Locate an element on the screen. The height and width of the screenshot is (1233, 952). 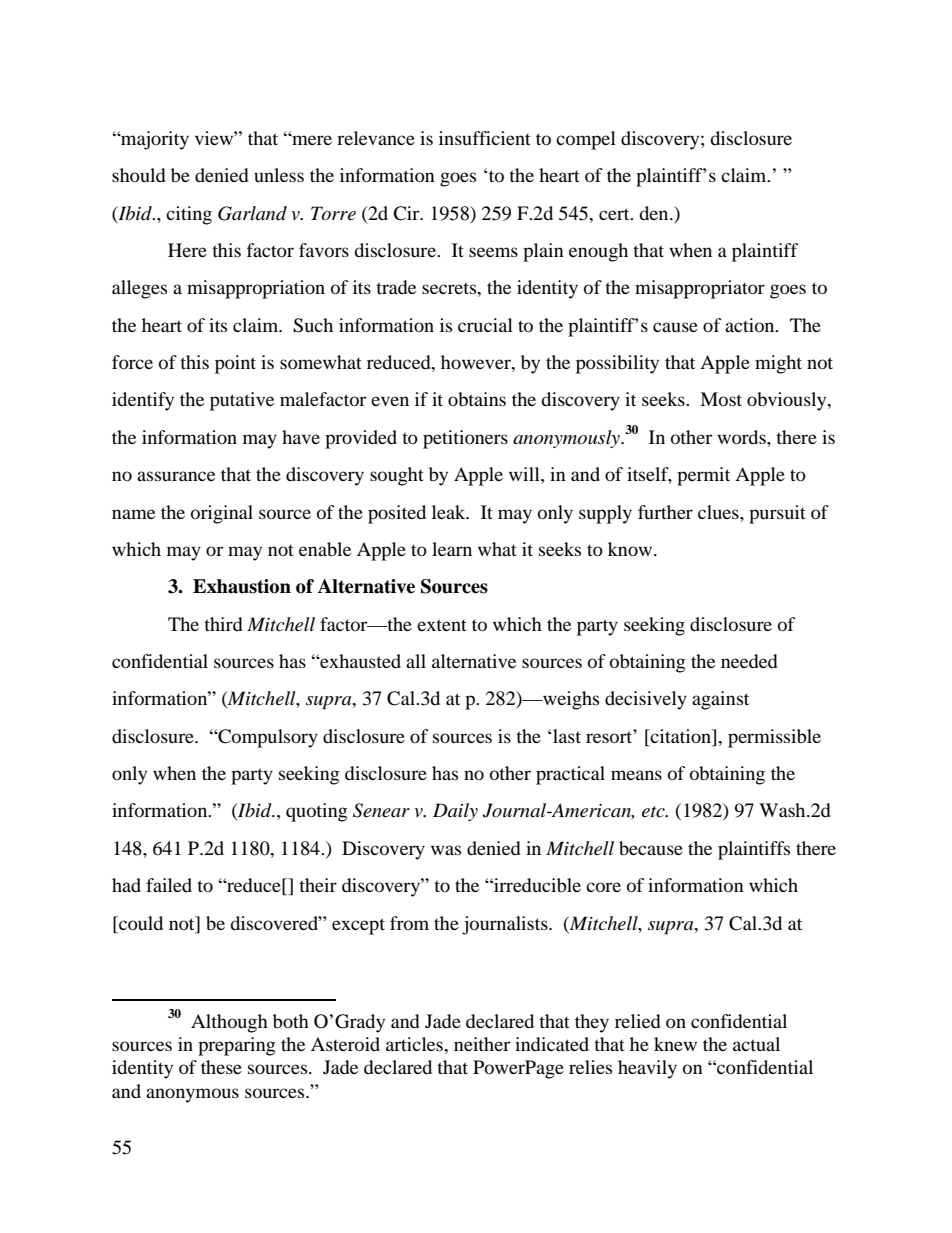
Most is located at coordinates (721, 399).
